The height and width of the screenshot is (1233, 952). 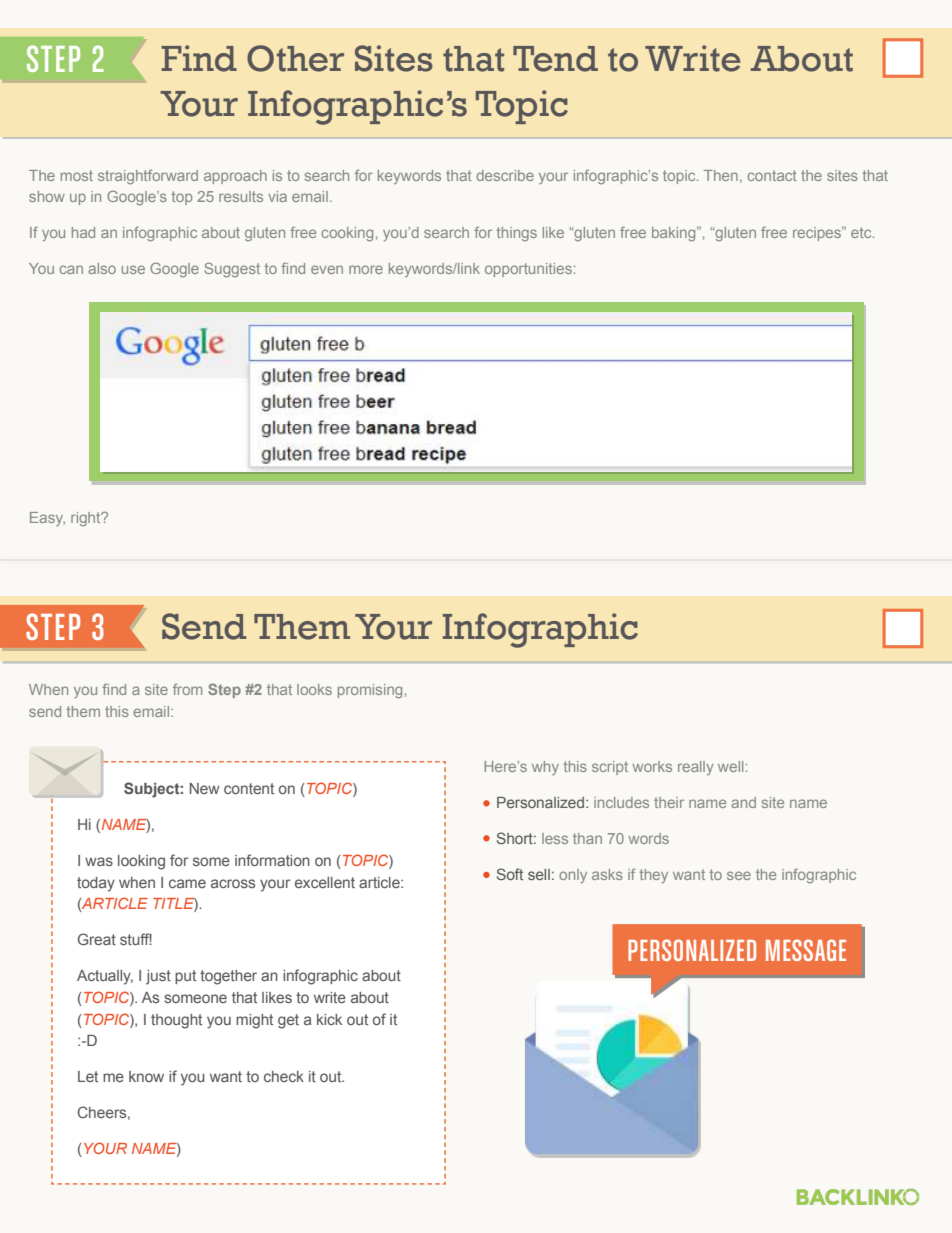 What do you see at coordinates (370, 691) in the screenshot?
I see `promising` at bounding box center [370, 691].
